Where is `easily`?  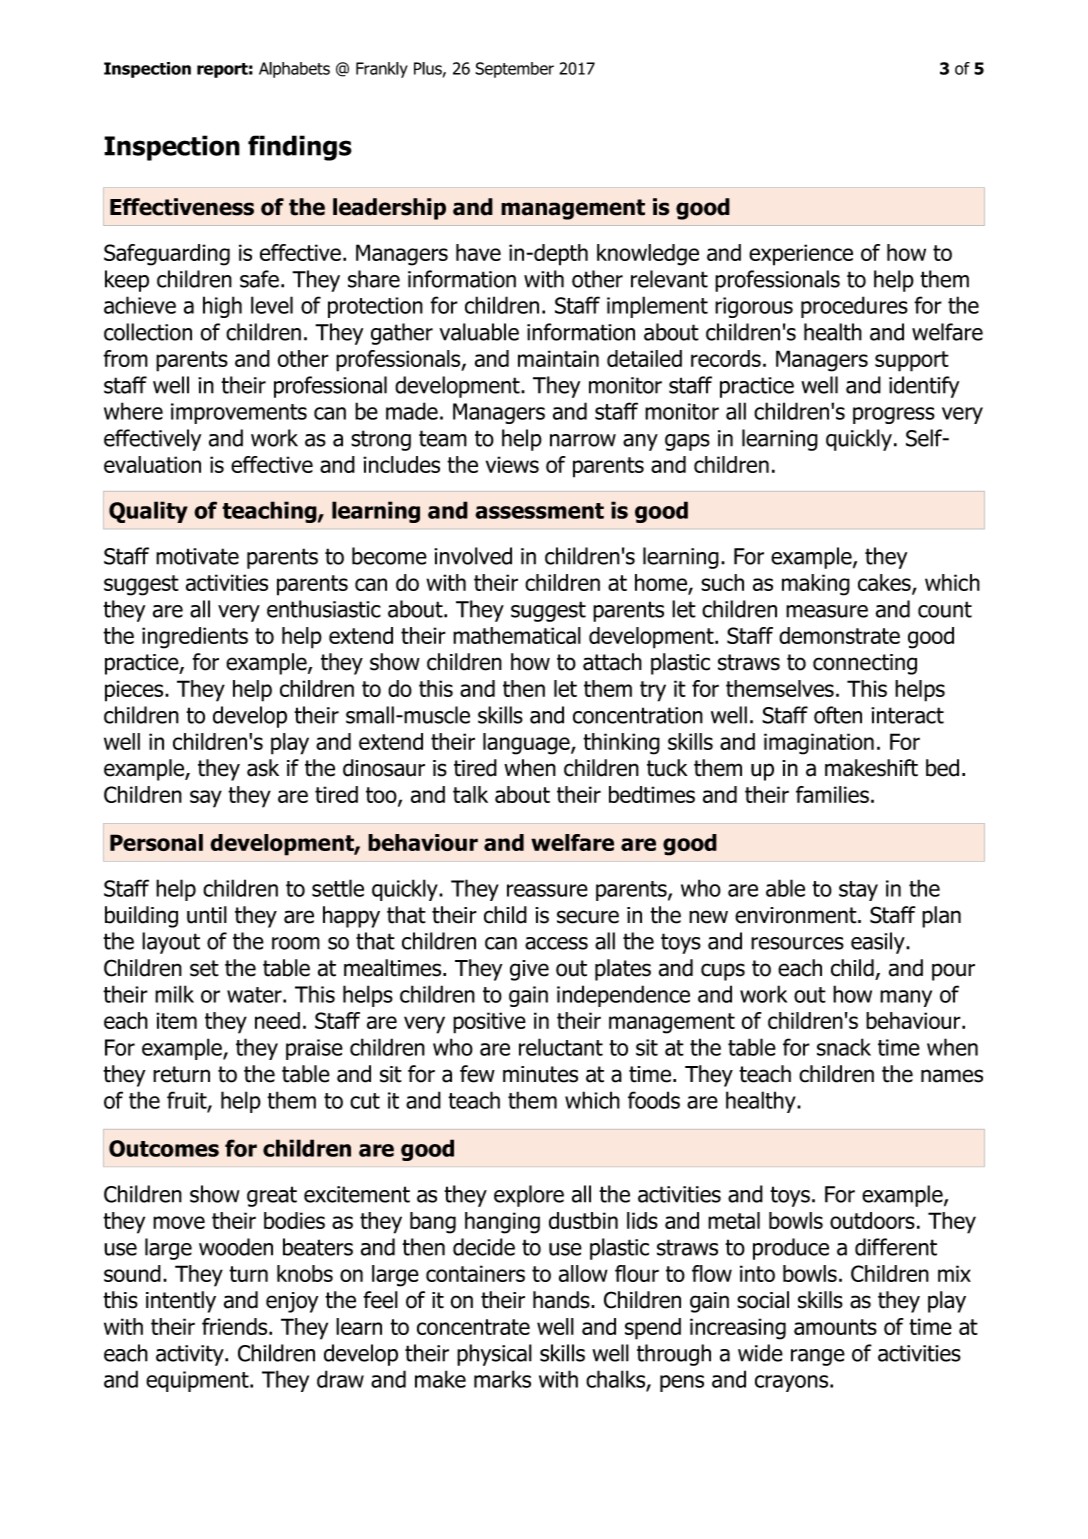
easily is located at coordinates (879, 943).
